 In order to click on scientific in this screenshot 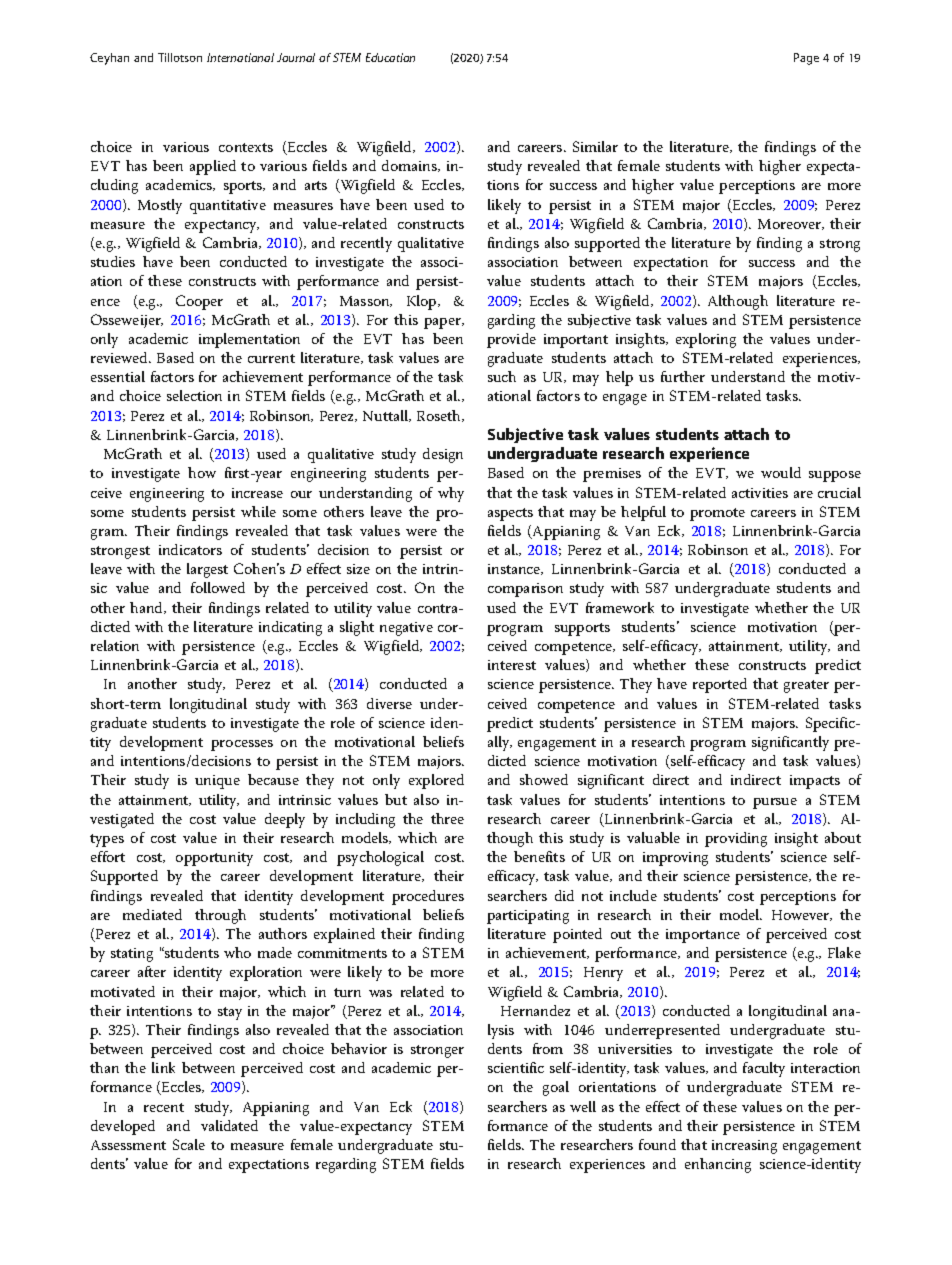, I will do `click(516, 1067)`.
